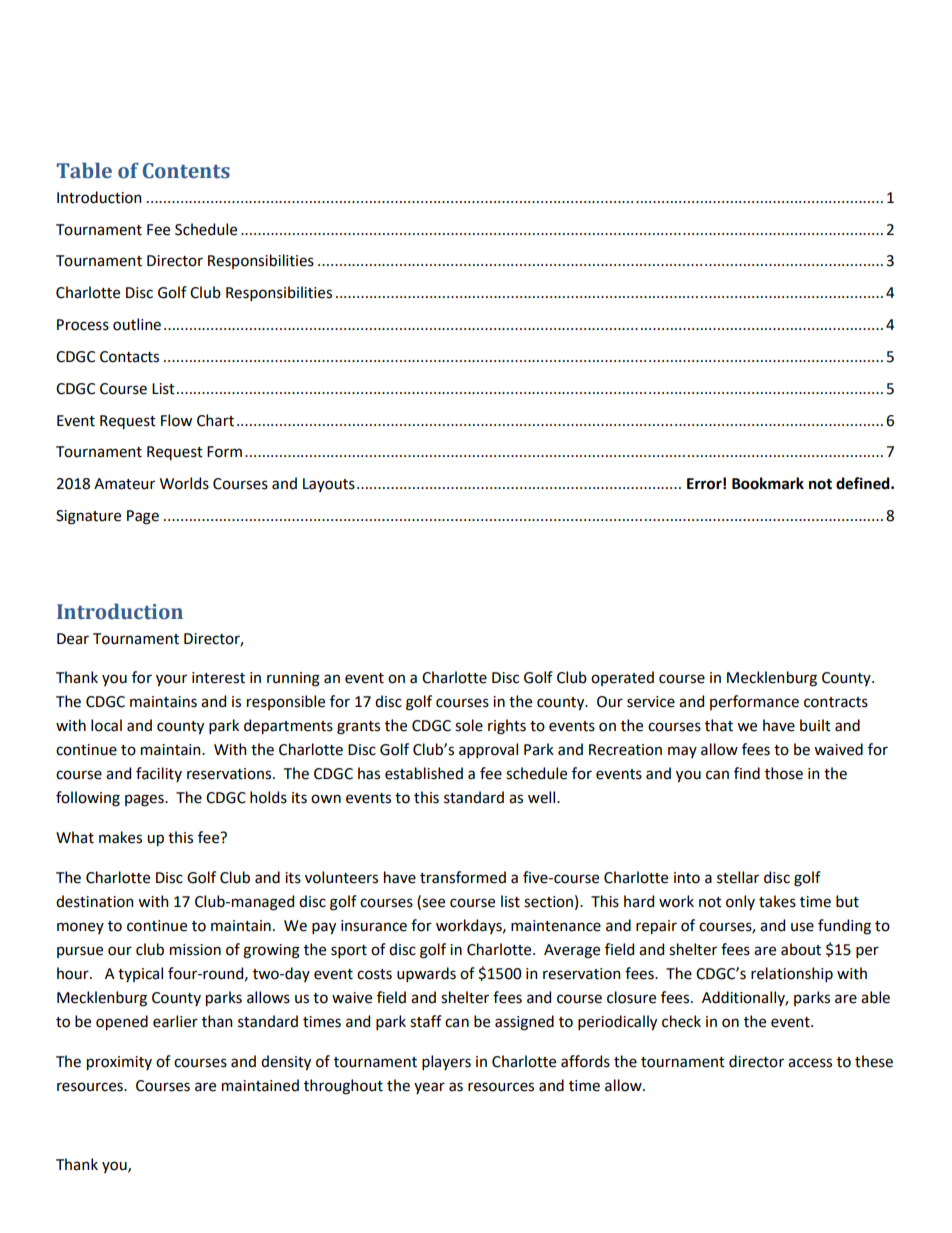 The height and width of the page is (1233, 952). What do you see at coordinates (469, 725) in the page?
I see `sole` at bounding box center [469, 725].
